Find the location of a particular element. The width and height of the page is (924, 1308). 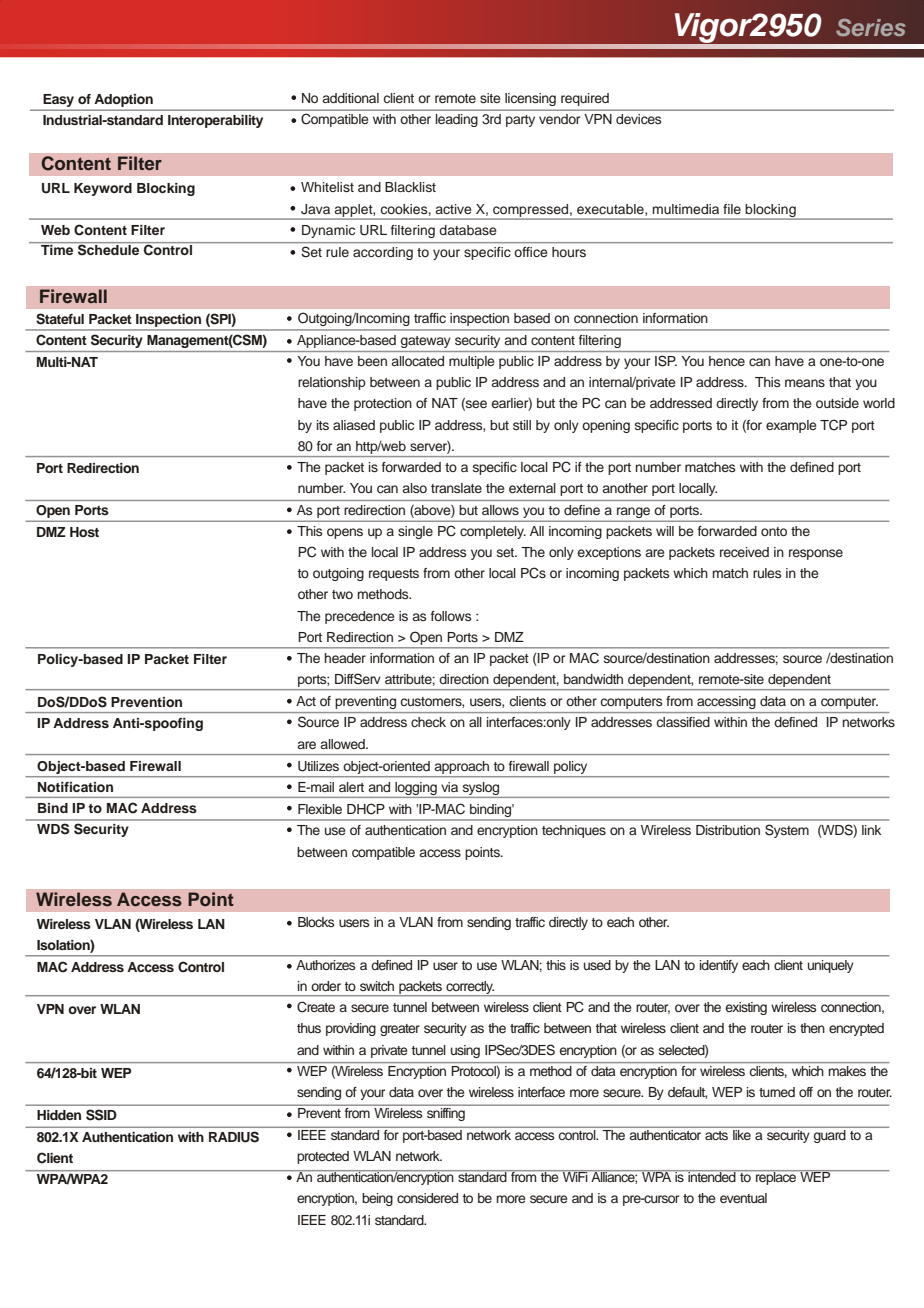

considered is located at coordinates (427, 1198).
